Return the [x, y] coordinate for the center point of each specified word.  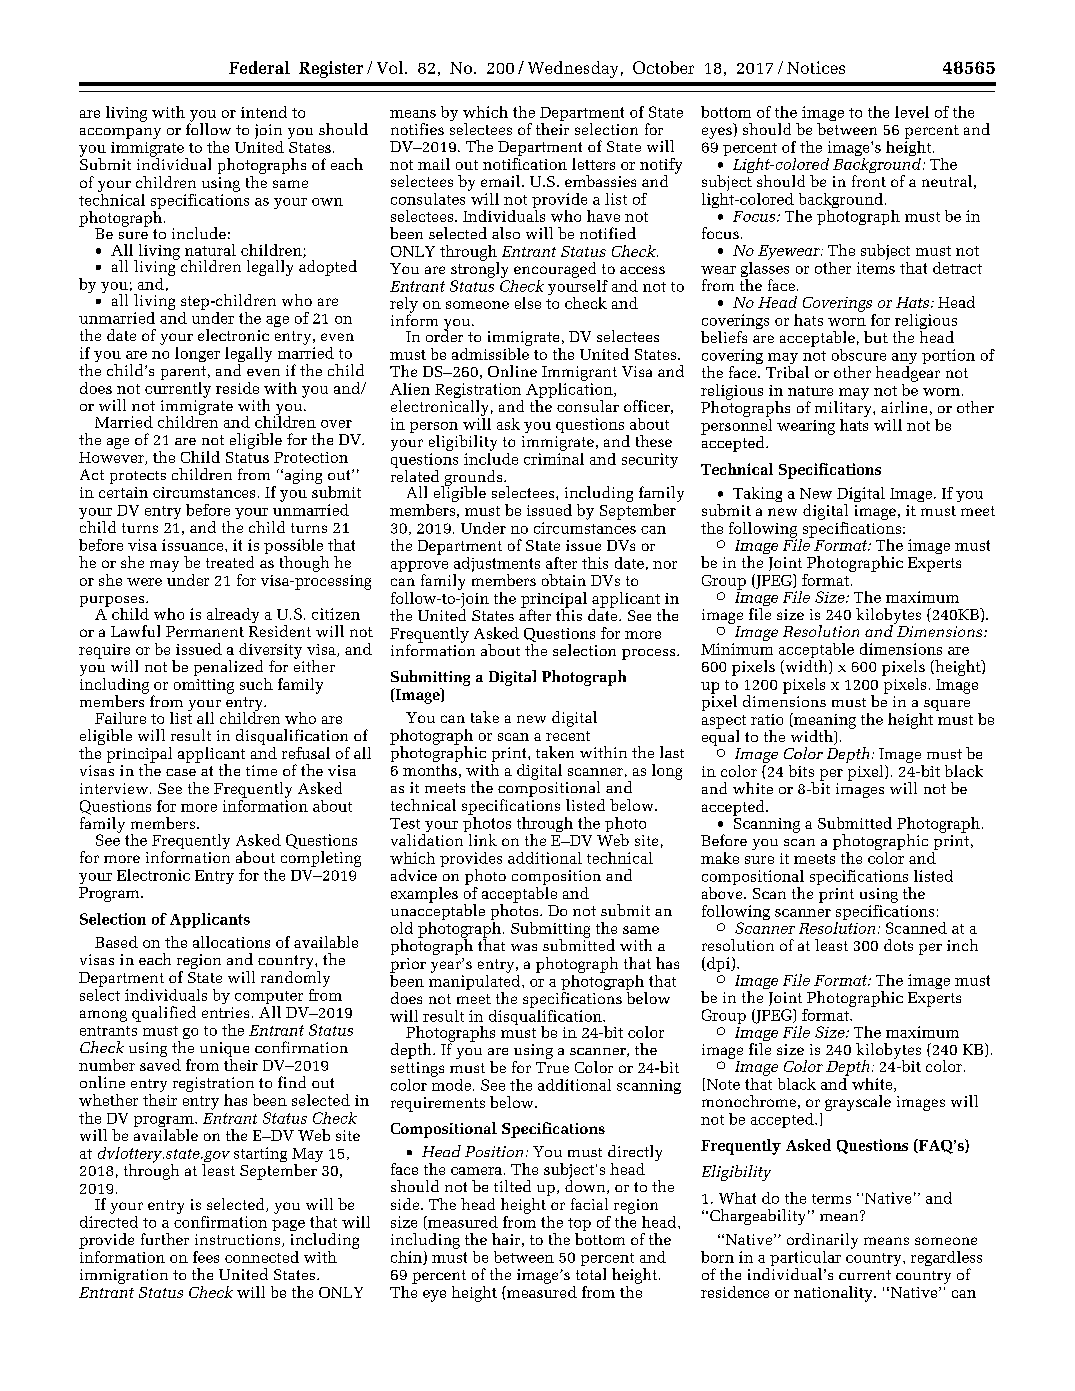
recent [568, 736]
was [524, 947]
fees [206, 1257]
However [112, 458]
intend [264, 112]
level [912, 112]
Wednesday [573, 69]
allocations [231, 942]
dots [898, 945]
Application [570, 390]
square [947, 705]
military [844, 409]
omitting [204, 686]
